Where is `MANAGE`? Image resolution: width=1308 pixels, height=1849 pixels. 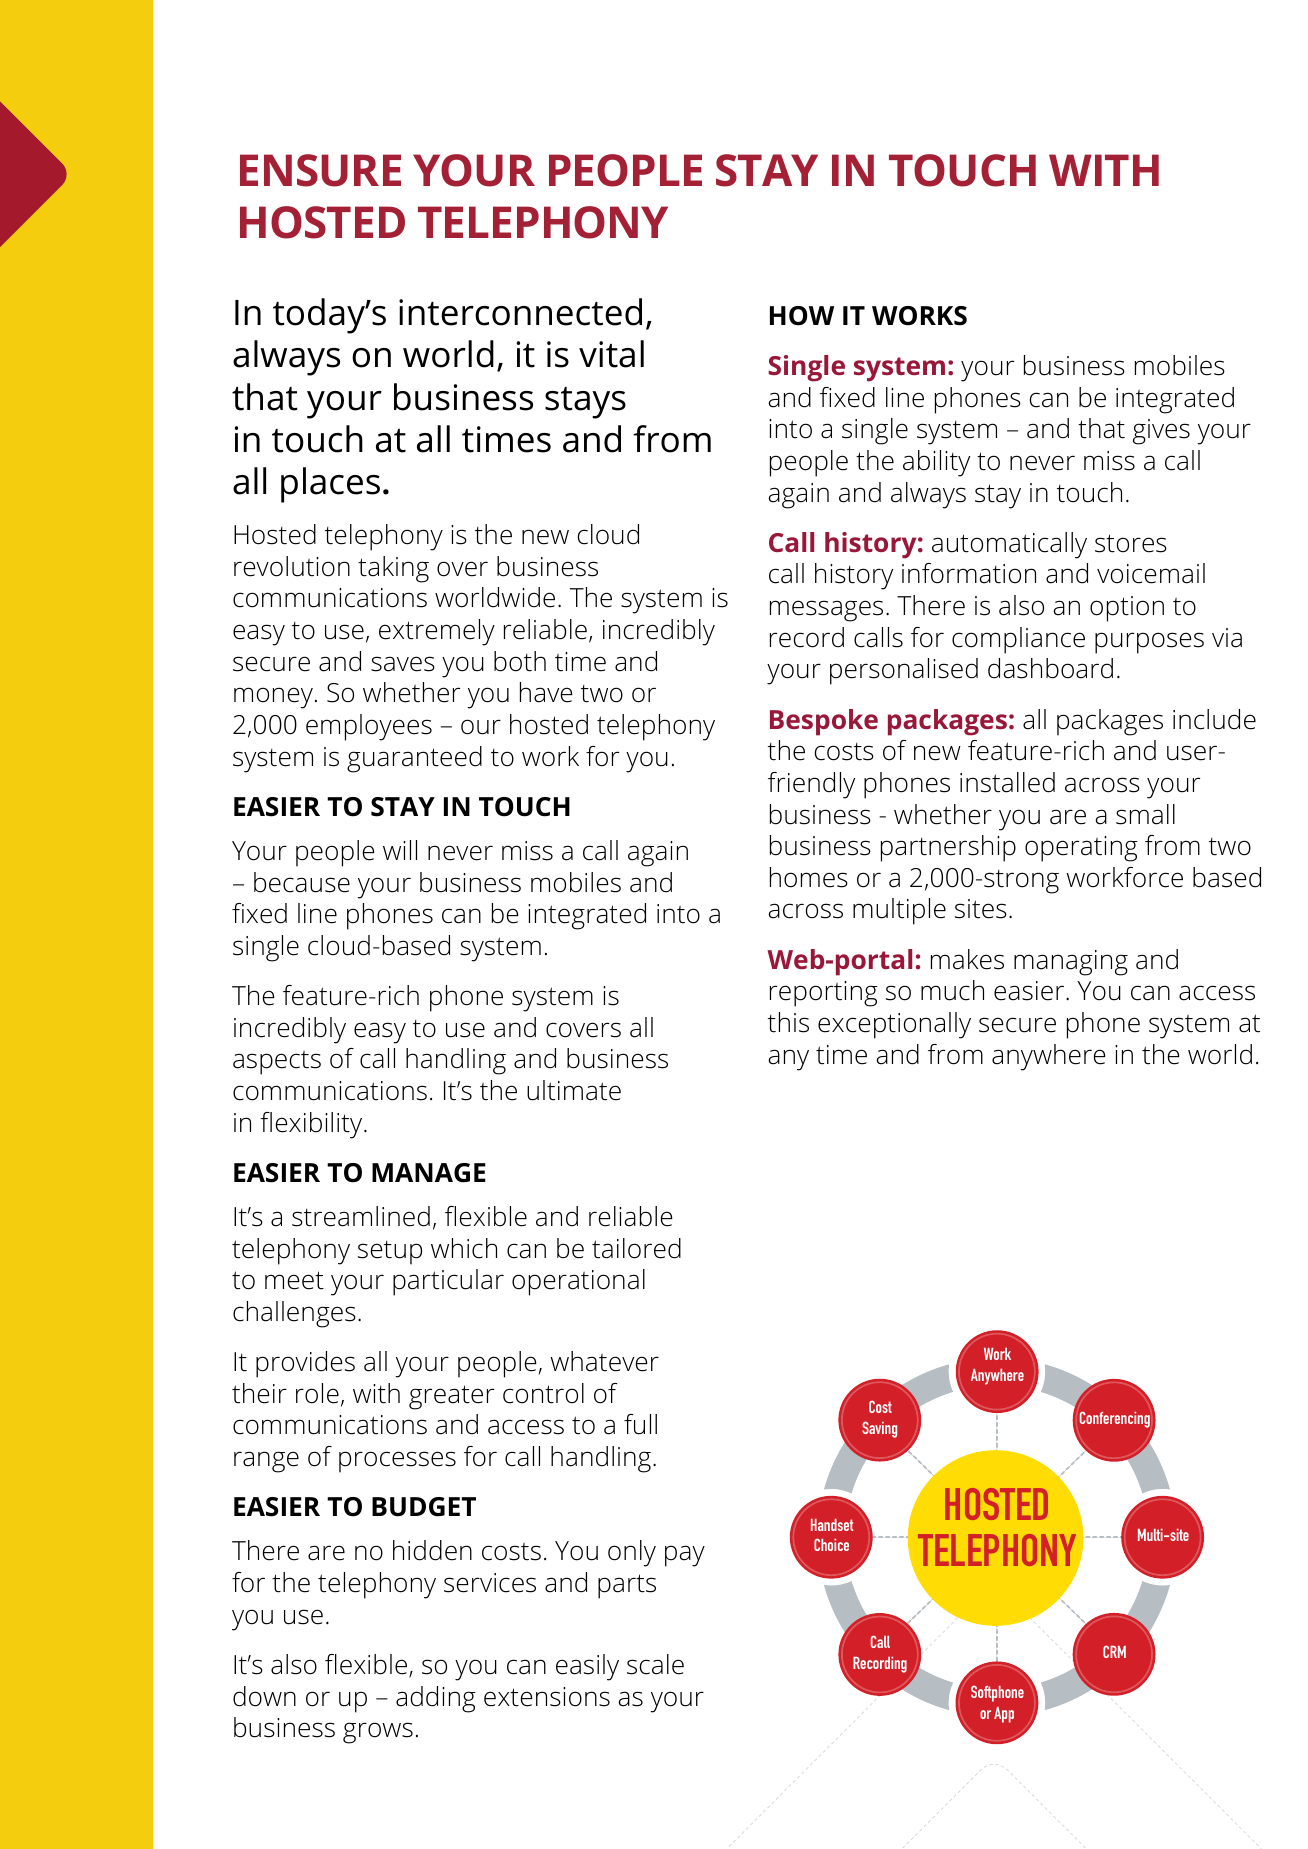
MANAGE is located at coordinates (429, 1173).
